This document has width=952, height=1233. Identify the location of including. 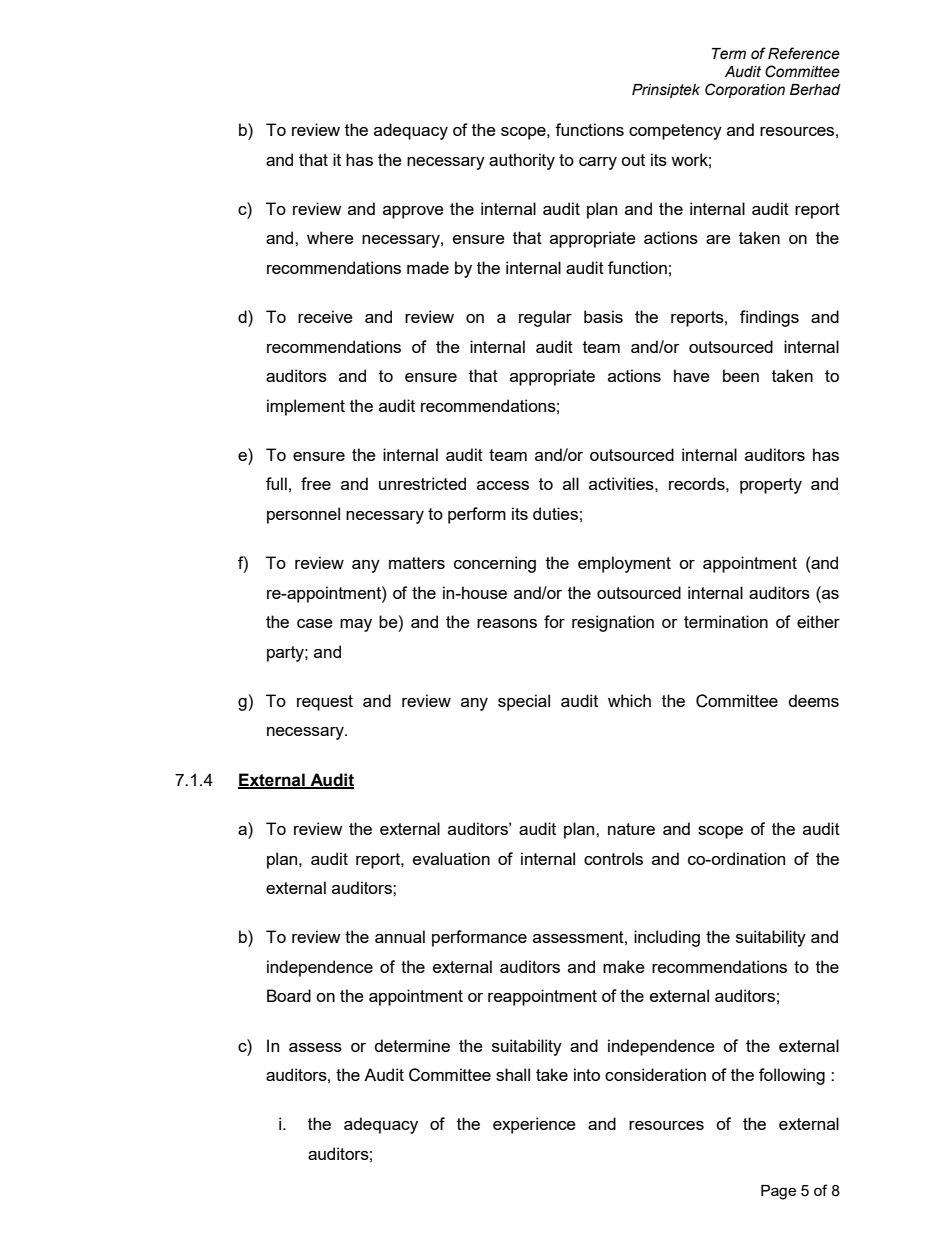
(667, 938).
